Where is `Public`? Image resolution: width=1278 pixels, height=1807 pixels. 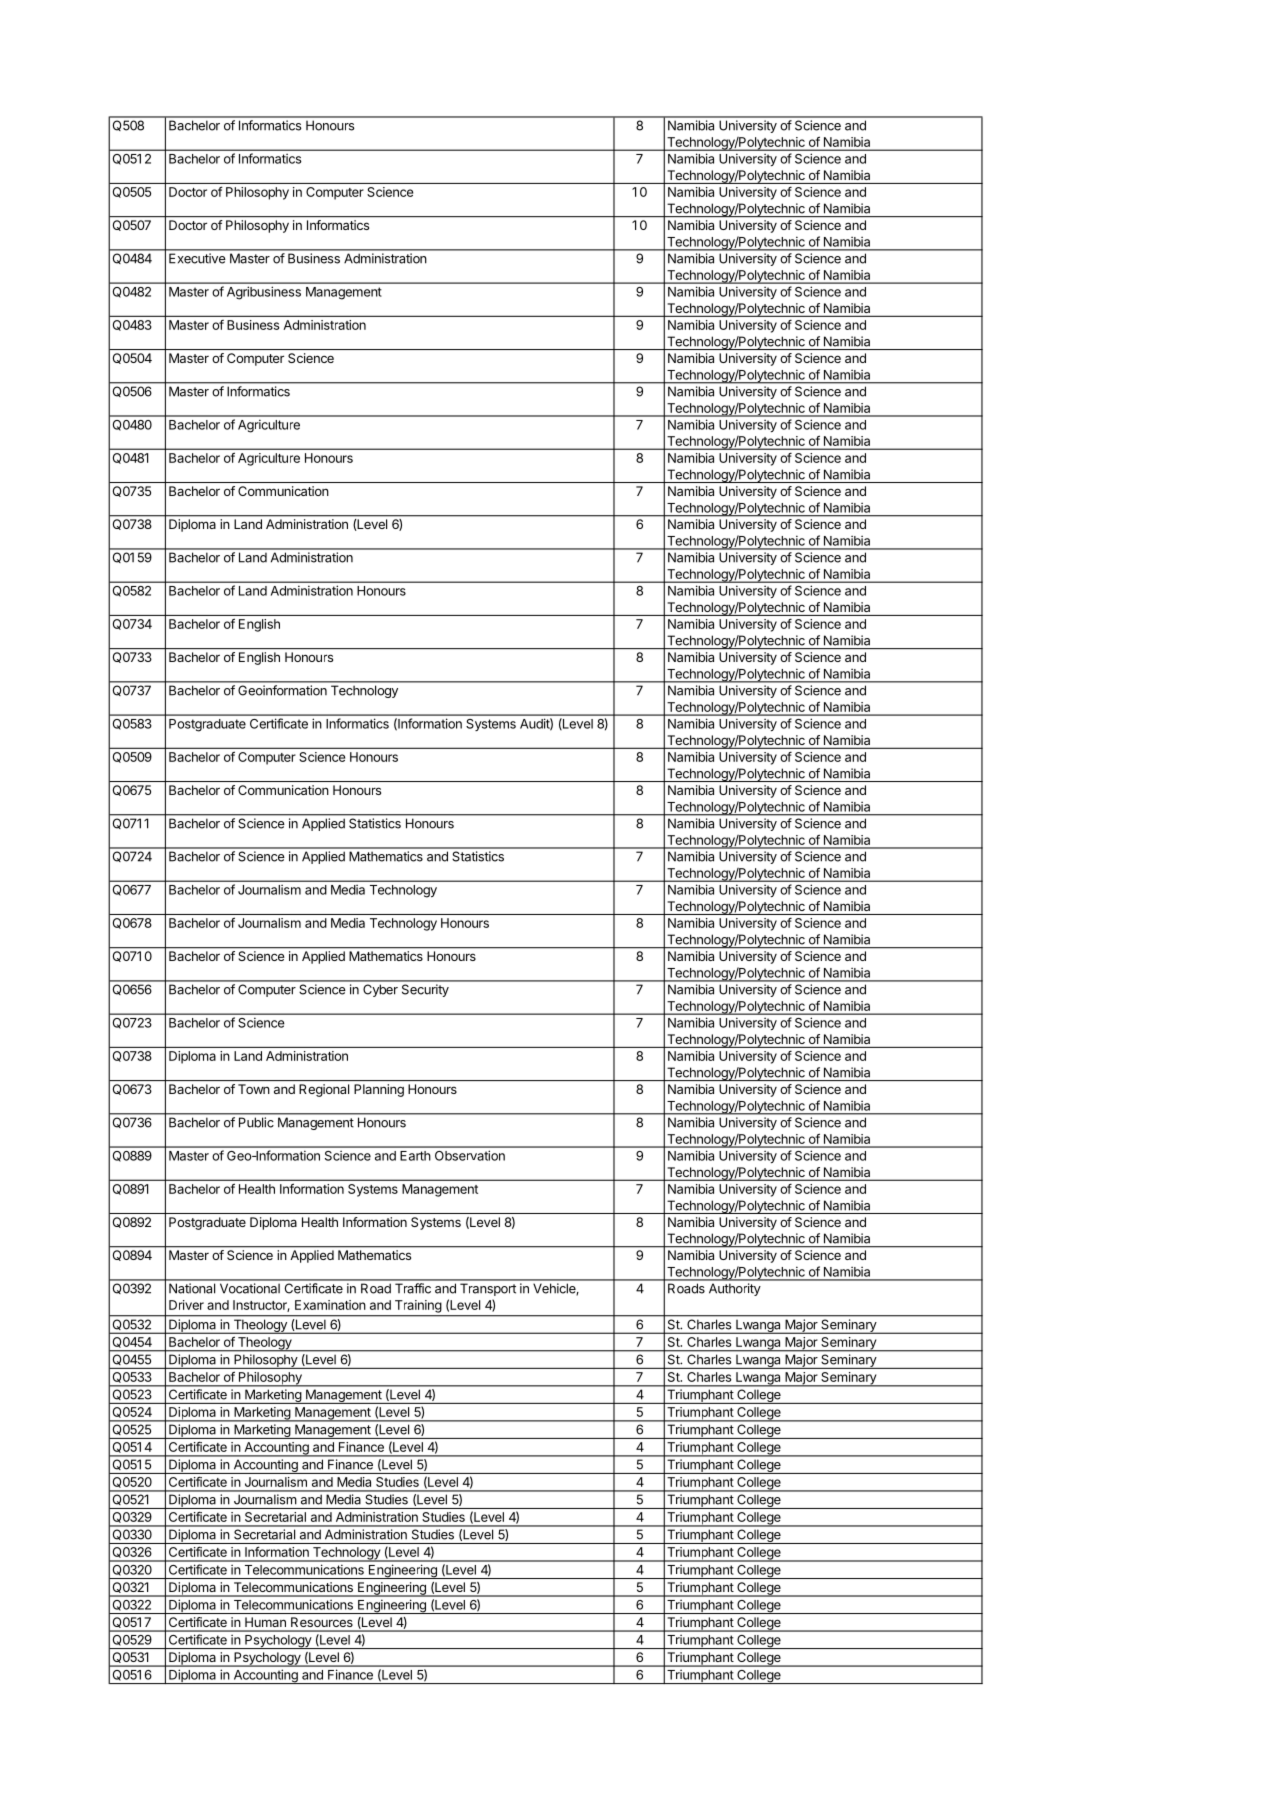 Public is located at coordinates (256, 1122).
